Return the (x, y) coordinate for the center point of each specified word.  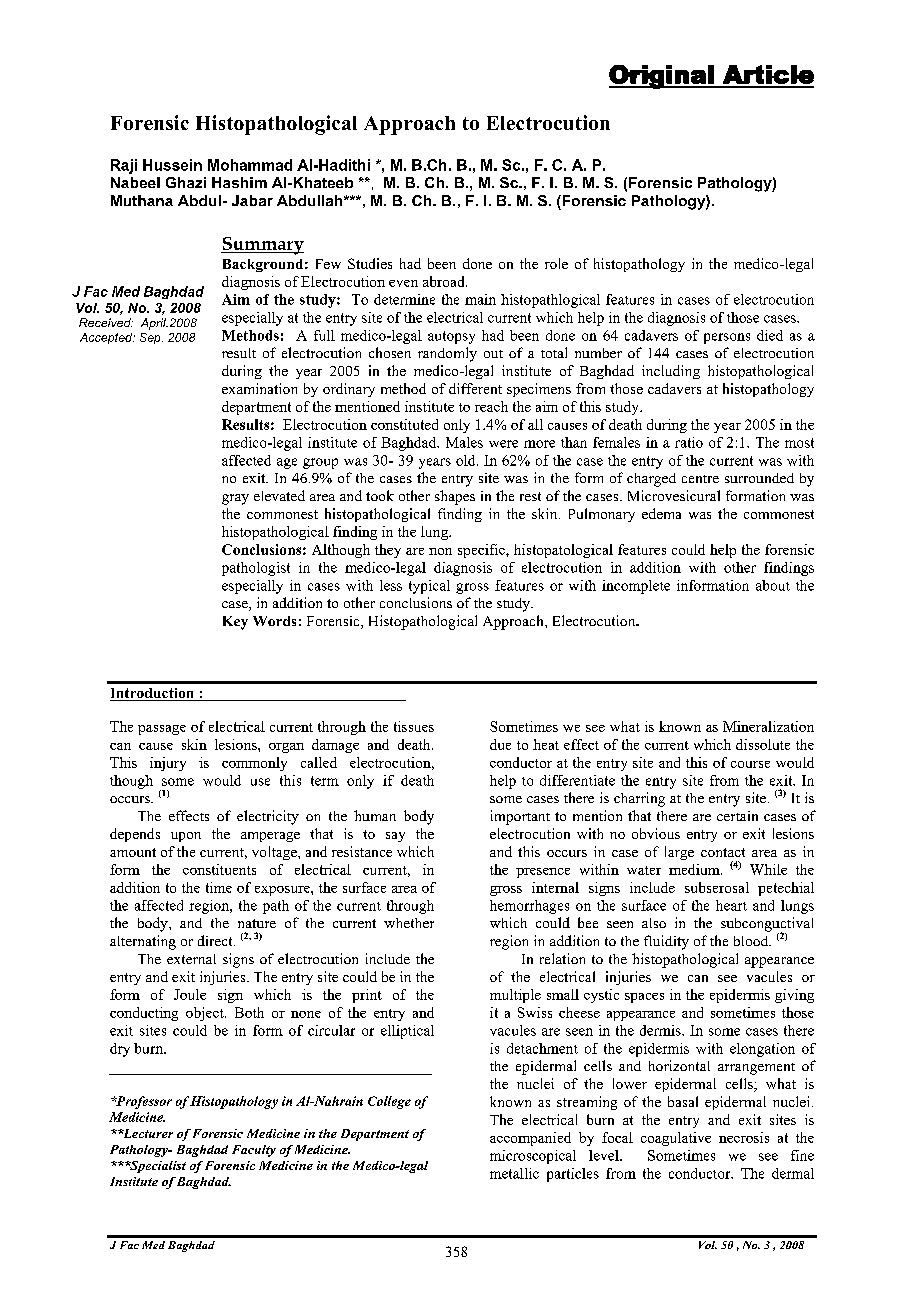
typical (429, 587)
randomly (447, 354)
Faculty (254, 1151)
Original (662, 77)
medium (695, 869)
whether (409, 923)
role (556, 263)
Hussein (172, 165)
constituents (219, 869)
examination (259, 388)
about (773, 585)
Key (235, 623)
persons (727, 338)
